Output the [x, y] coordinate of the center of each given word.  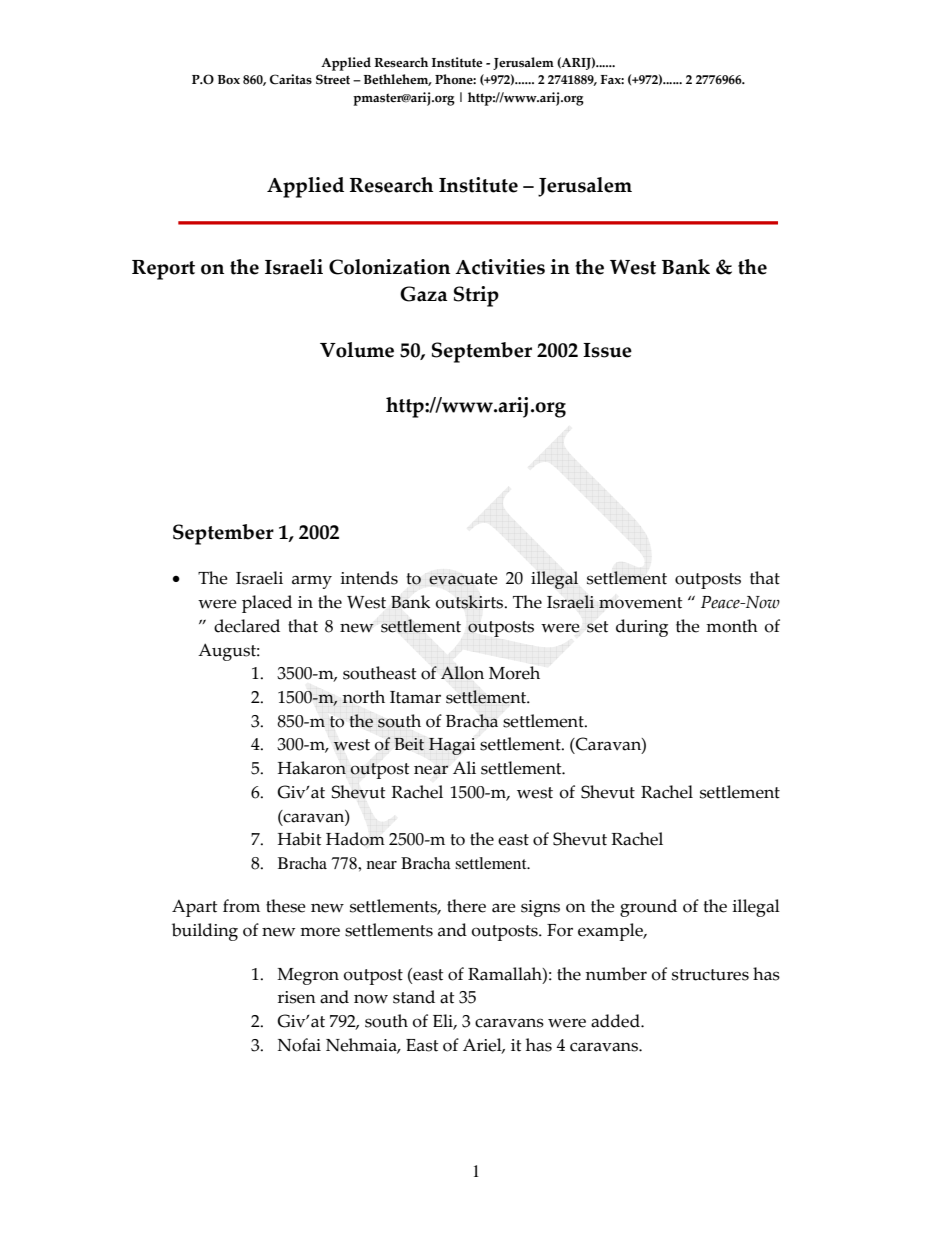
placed [267, 604]
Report [163, 270]
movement [641, 603]
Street [333, 79]
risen [297, 997]
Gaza [424, 294]
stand [414, 997]
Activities [500, 267]
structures [710, 975]
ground [648, 908]
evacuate [463, 579]
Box [228, 80]
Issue [607, 350]
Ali [464, 767]
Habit [300, 839]
